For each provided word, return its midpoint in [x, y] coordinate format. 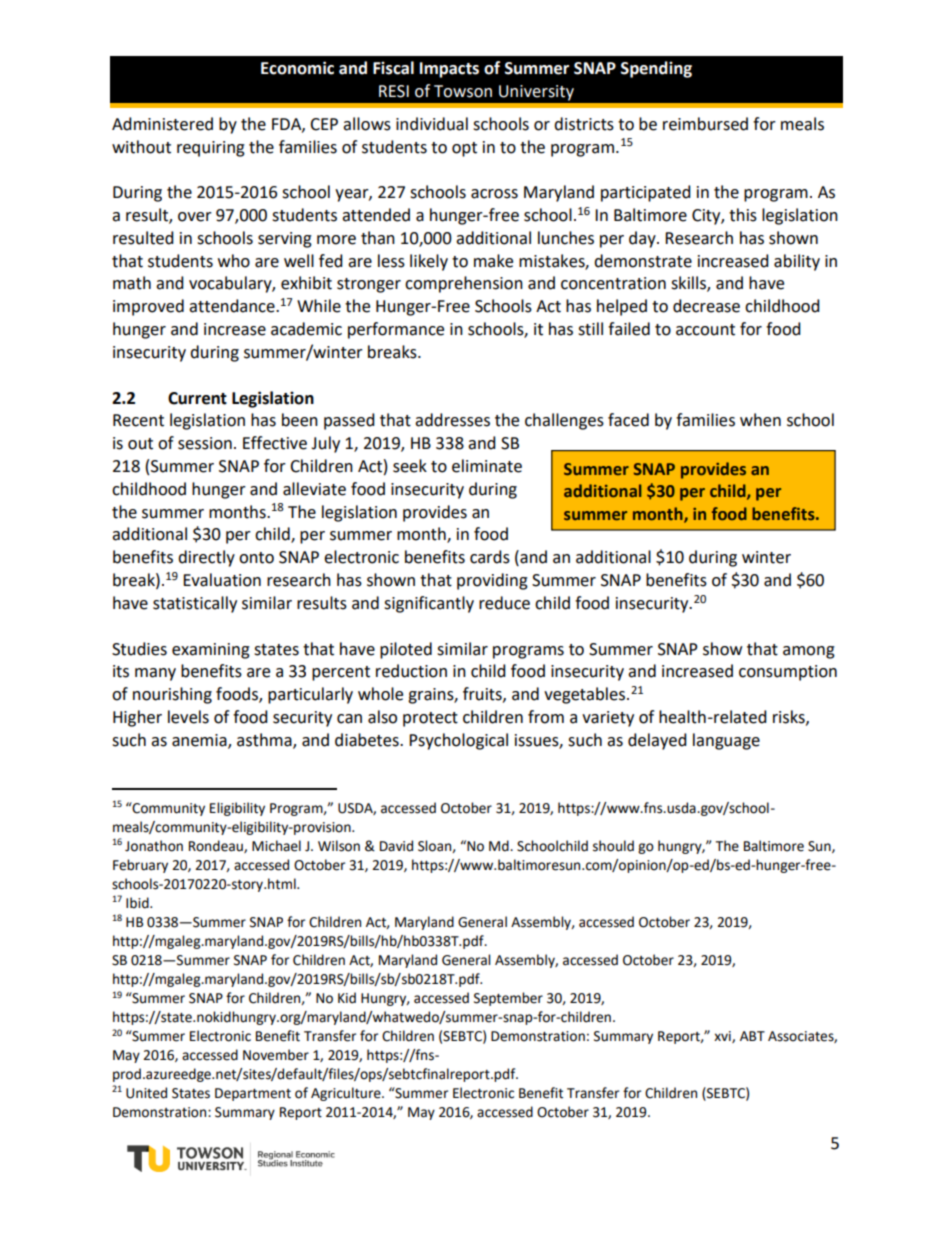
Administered [162, 124]
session [205, 443]
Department [253, 1094]
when [760, 420]
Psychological [458, 741]
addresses [452, 420]
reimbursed [705, 124]
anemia [200, 741]
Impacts [449, 70]
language [726, 741]
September [508, 999]
